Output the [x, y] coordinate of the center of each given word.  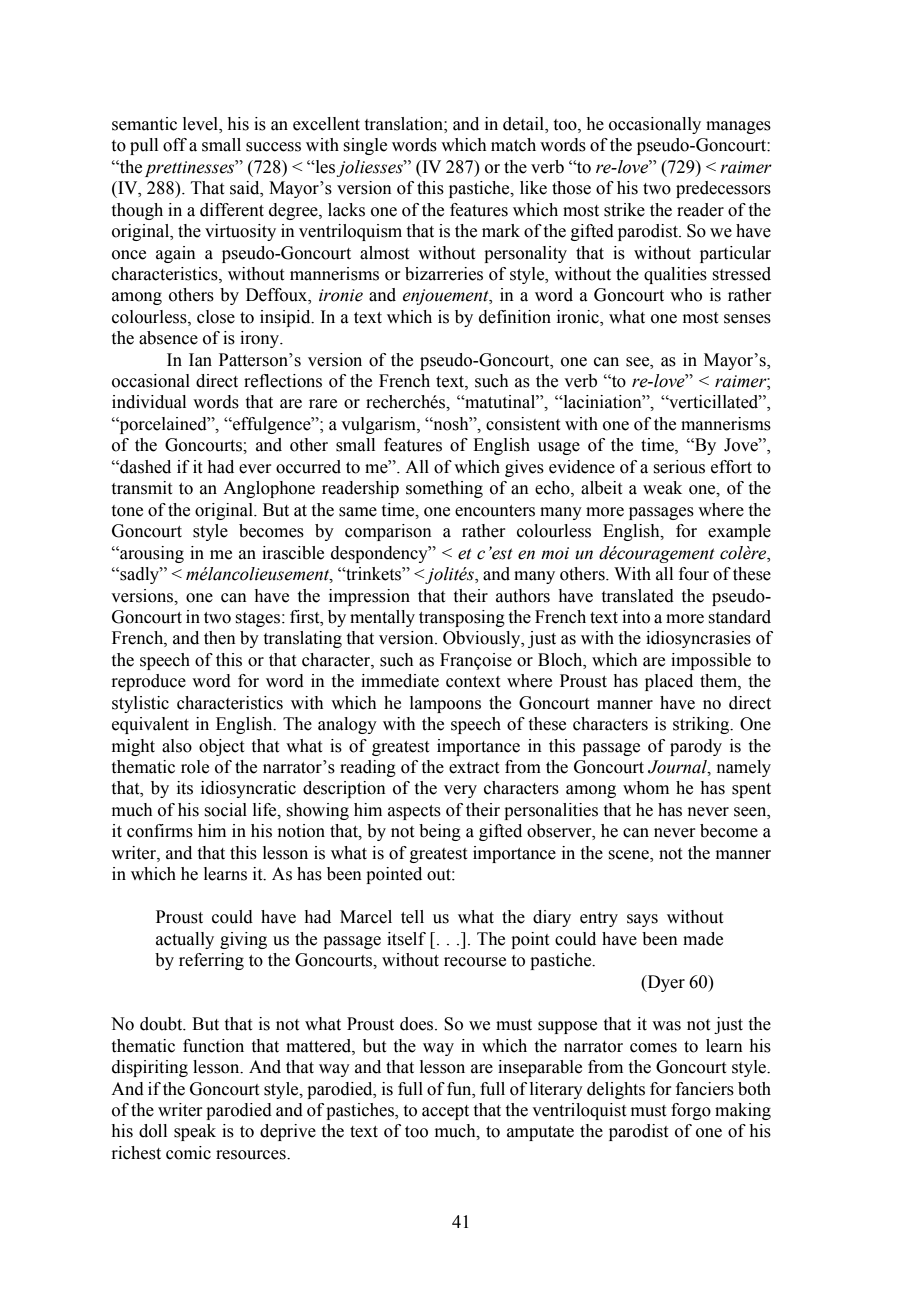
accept [445, 1112]
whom [646, 788]
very [460, 791]
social [225, 810]
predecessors [723, 189]
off [175, 145]
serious [679, 467]
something [444, 489]
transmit [142, 488]
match [513, 145]
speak [195, 1132]
